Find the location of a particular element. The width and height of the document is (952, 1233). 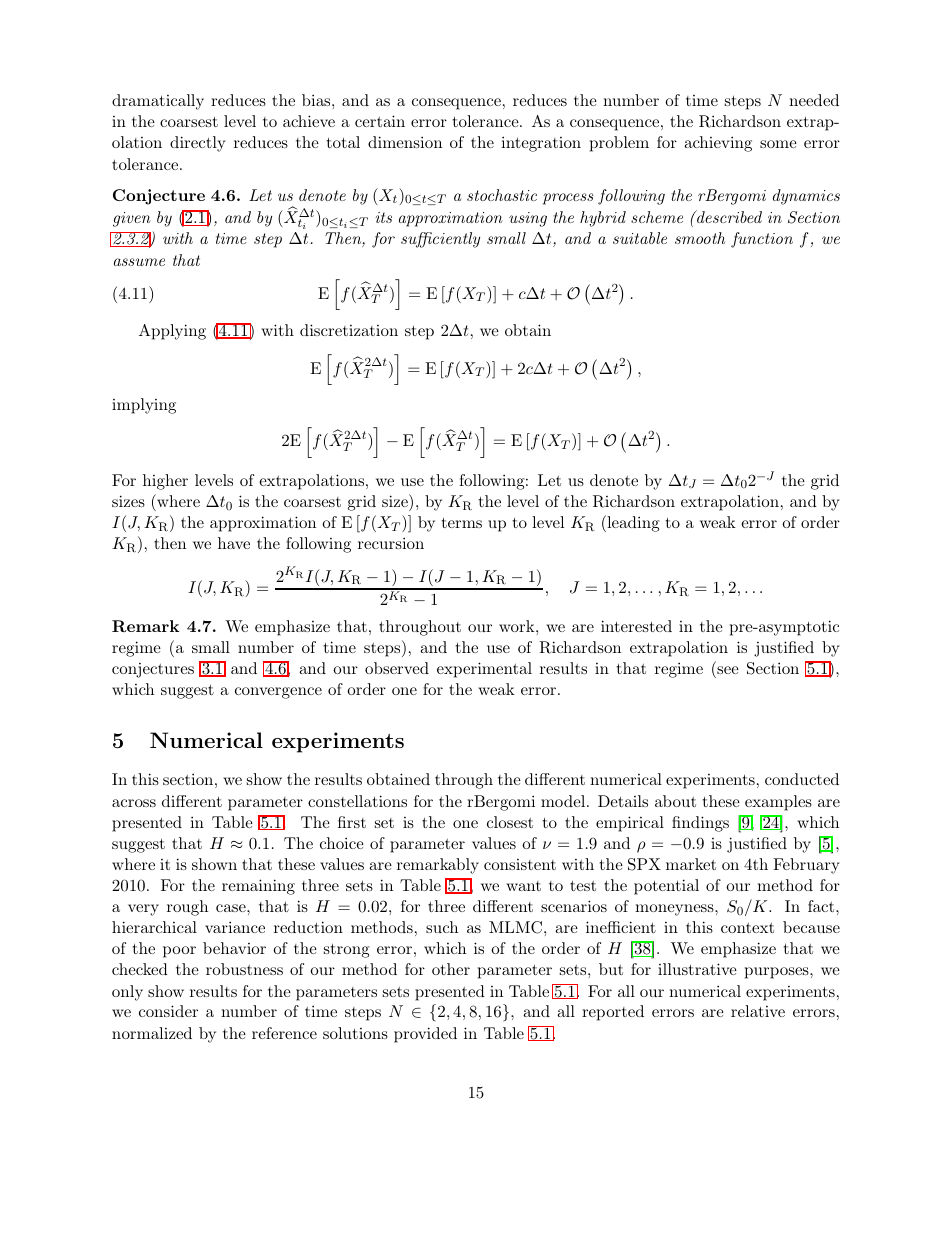

relative is located at coordinates (758, 1011).
